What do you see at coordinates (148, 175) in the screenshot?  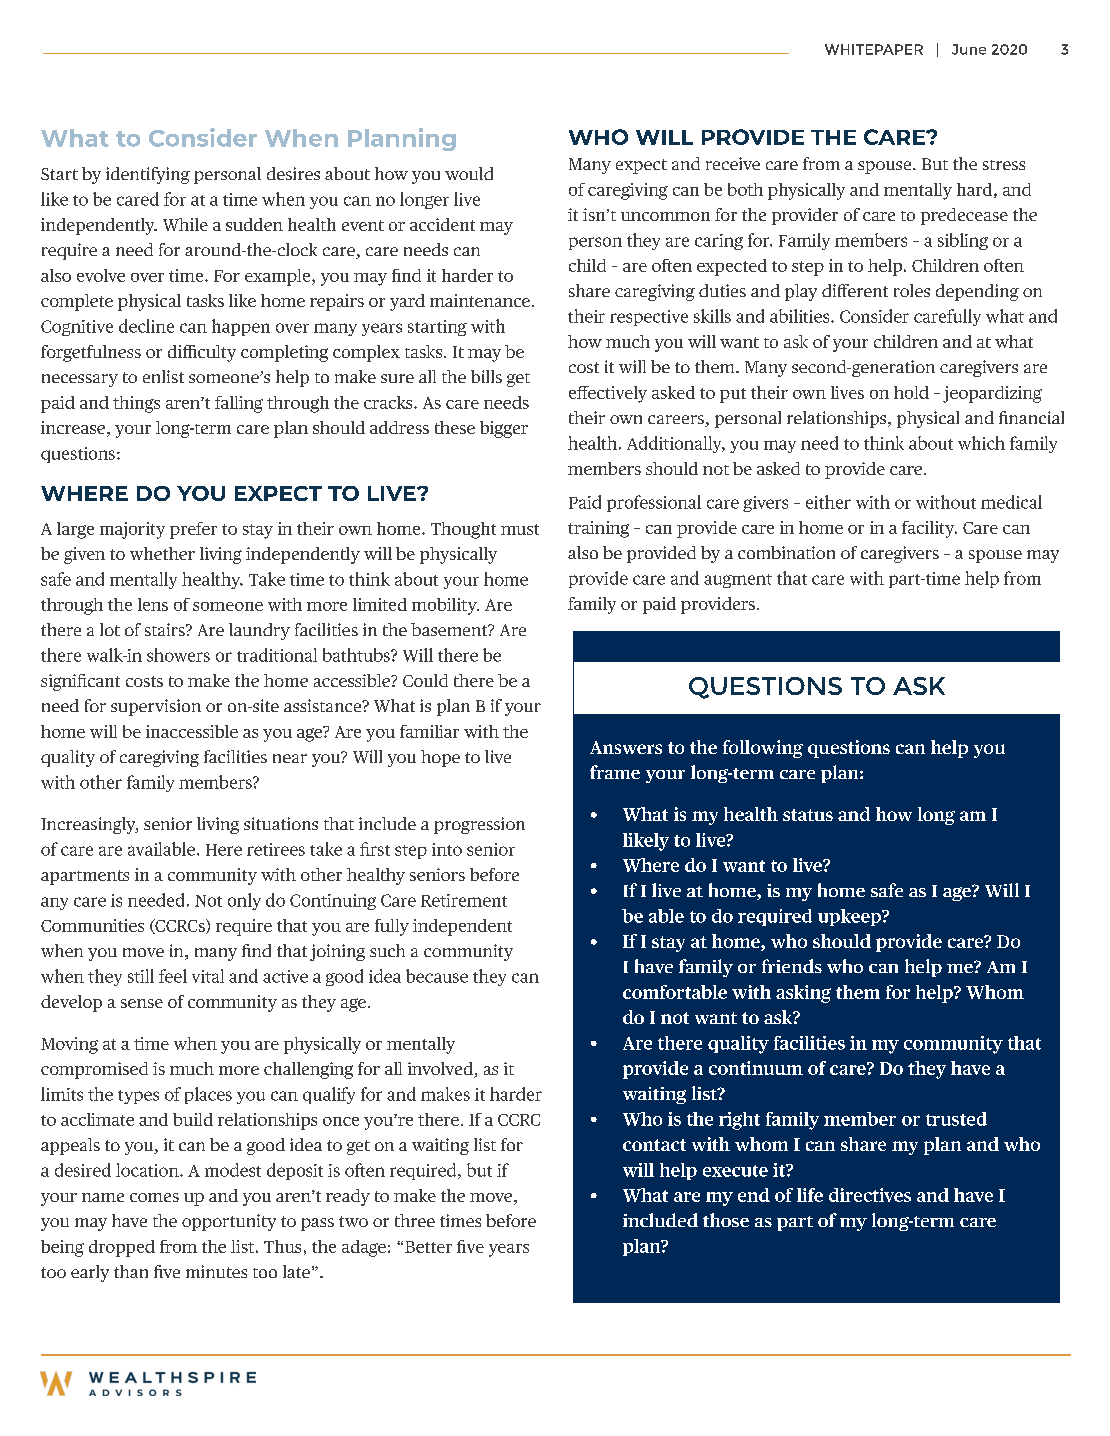 I see `identifying` at bounding box center [148, 175].
